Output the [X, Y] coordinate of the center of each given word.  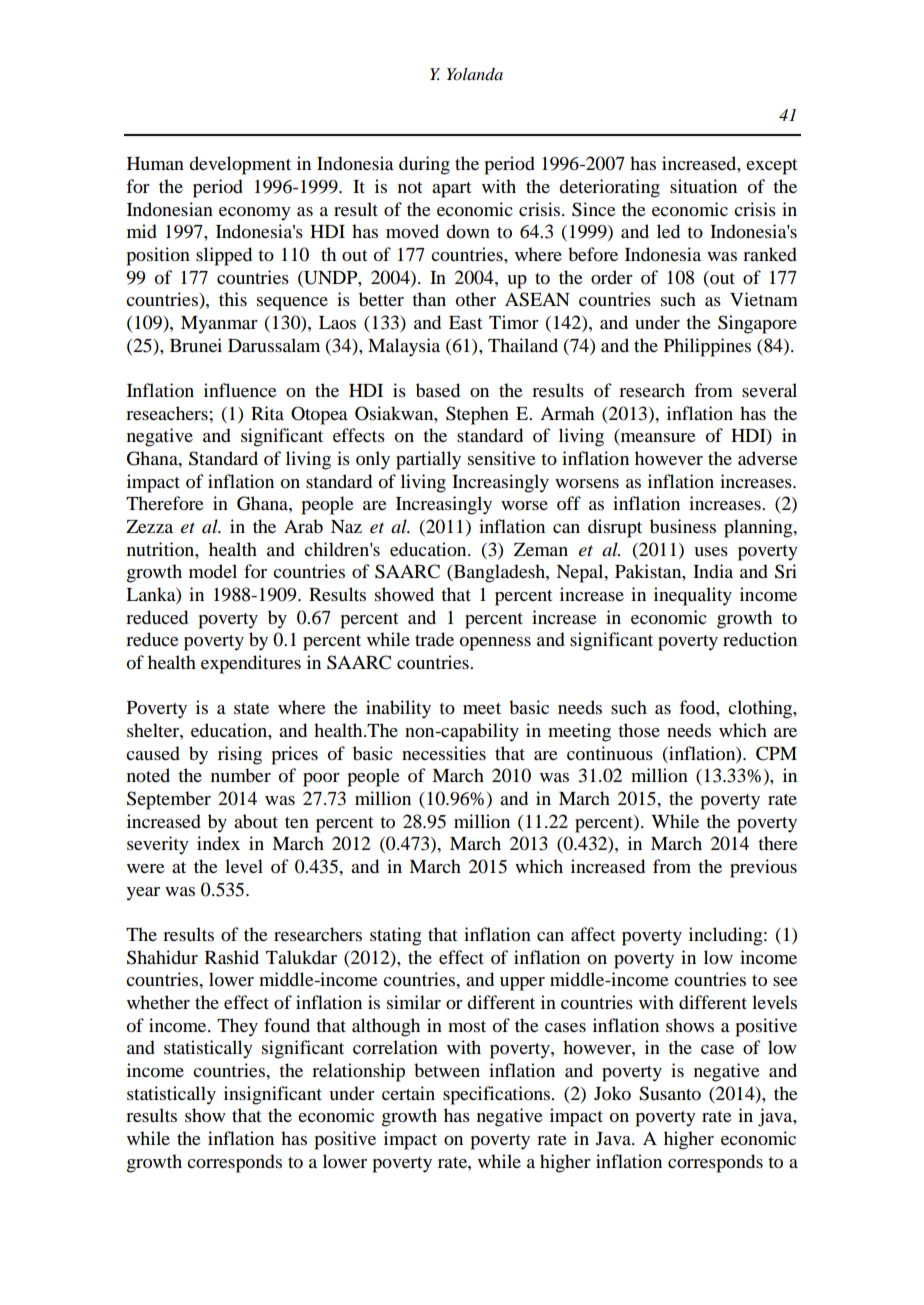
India [713, 571]
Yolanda [475, 74]
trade [434, 639]
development [240, 165]
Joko [612, 1093]
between [447, 1070]
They [237, 1027]
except [771, 167]
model [213, 571]
